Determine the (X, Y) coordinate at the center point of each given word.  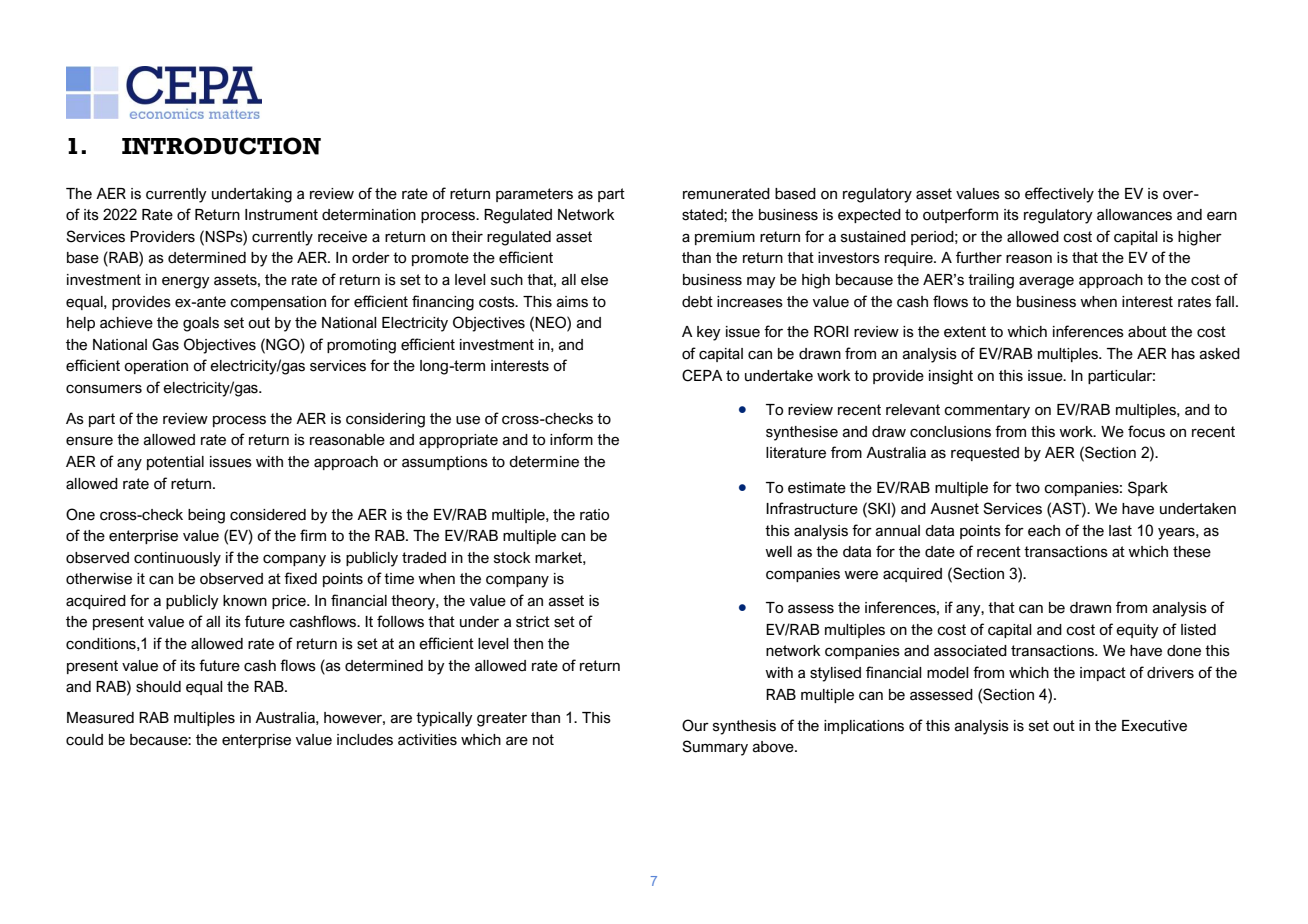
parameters (534, 195)
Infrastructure (812, 508)
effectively (1059, 195)
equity (1137, 631)
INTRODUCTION (221, 146)
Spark (1148, 488)
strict (533, 622)
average (1046, 282)
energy (186, 283)
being (206, 516)
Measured (100, 718)
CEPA (702, 375)
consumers (104, 389)
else (594, 280)
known (245, 601)
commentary (987, 411)
